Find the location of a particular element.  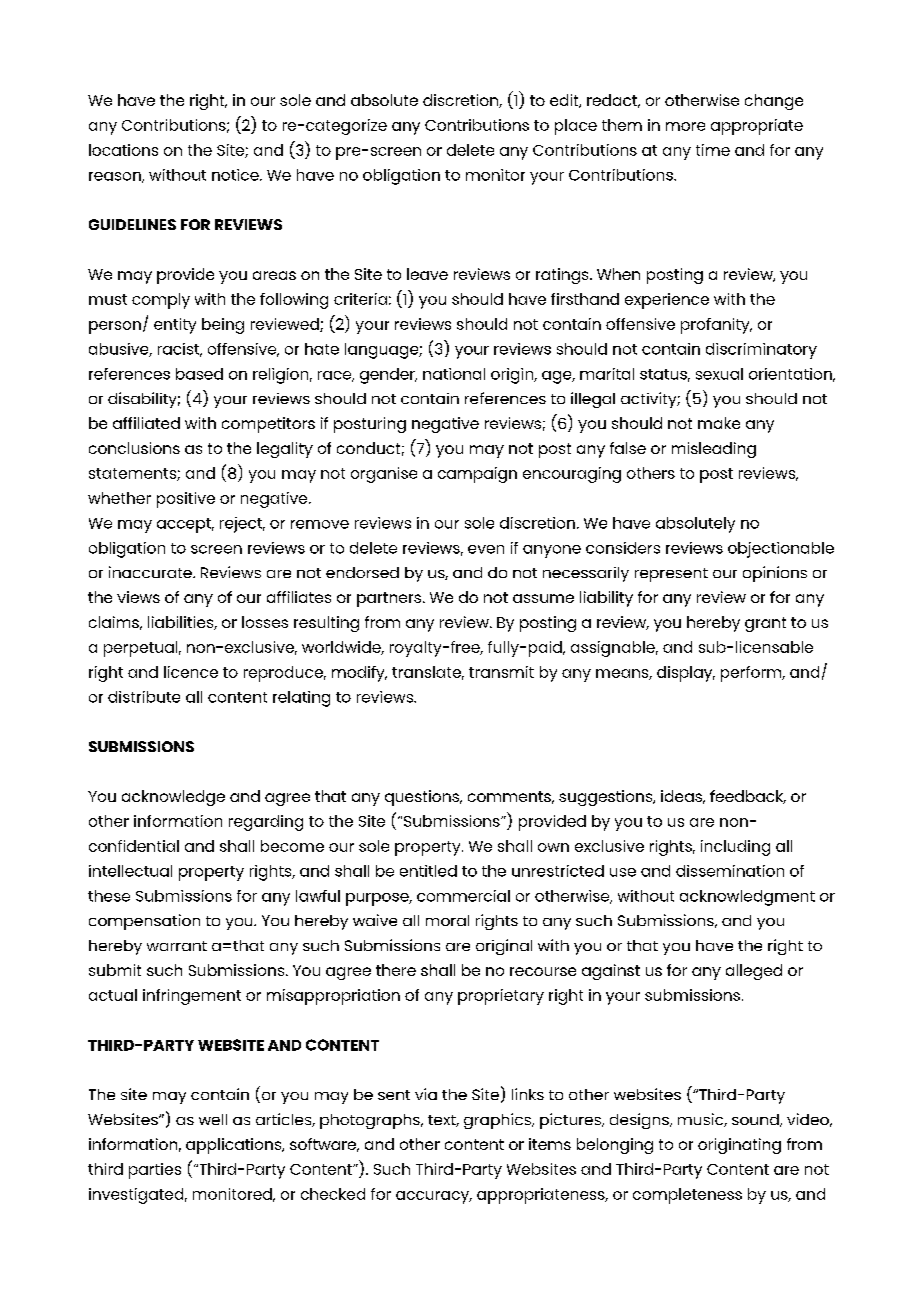

parties is located at coordinates (155, 1171).
